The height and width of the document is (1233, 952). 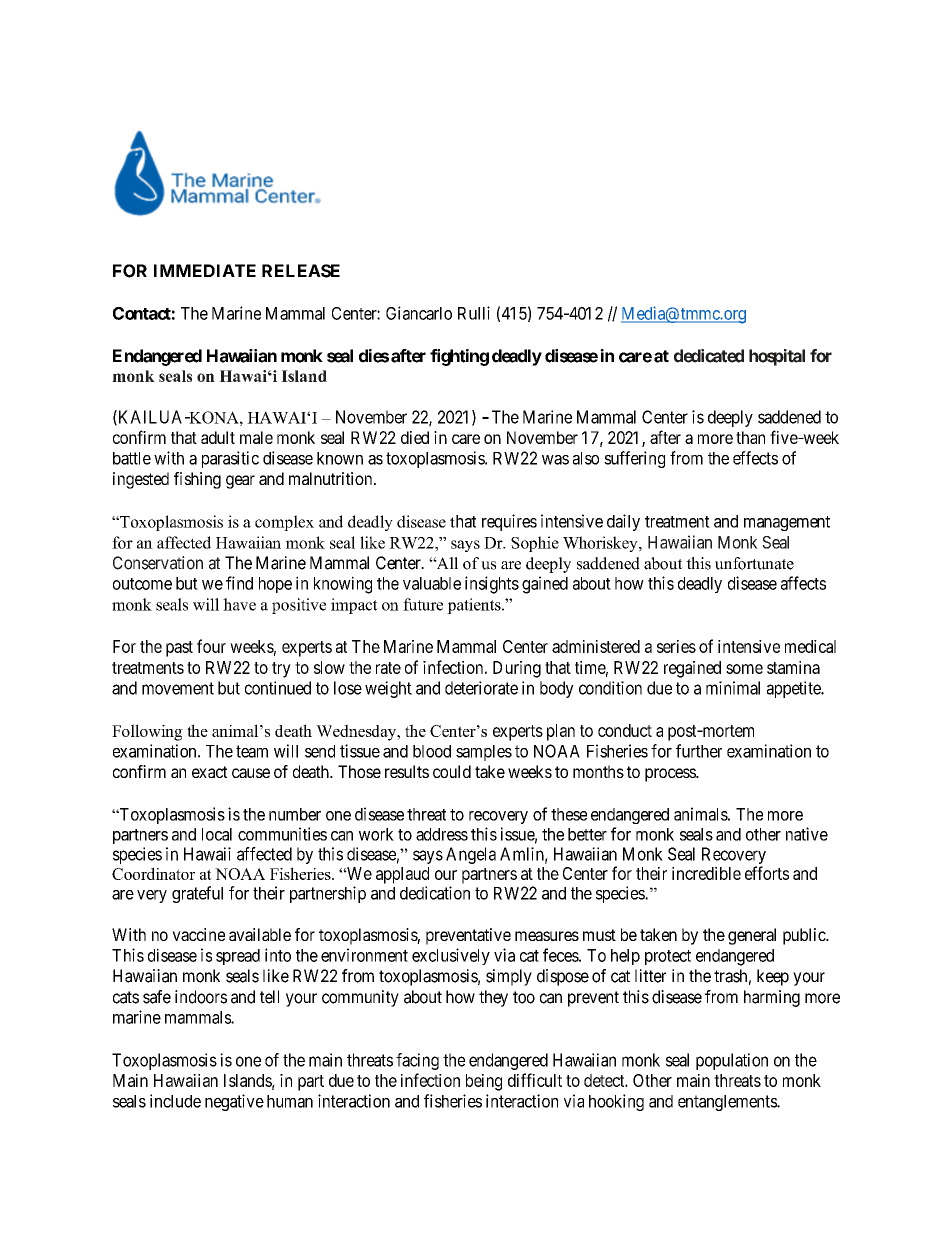 What do you see at coordinates (732, 1061) in the document?
I see `population` at bounding box center [732, 1061].
